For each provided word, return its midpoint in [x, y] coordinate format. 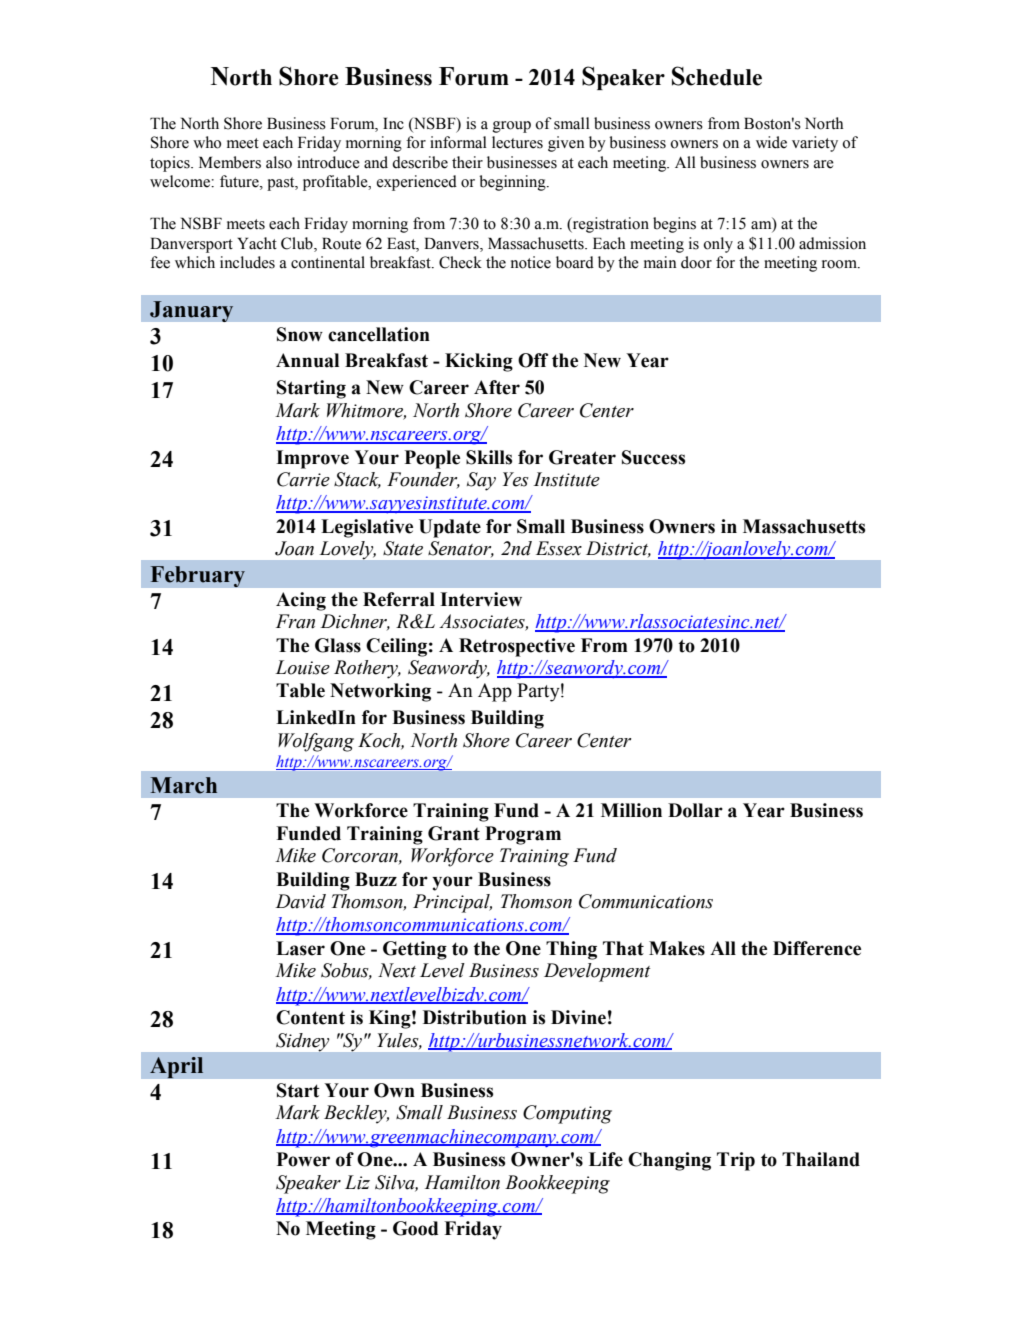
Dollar [695, 810]
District [618, 549]
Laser [300, 948]
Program [523, 835]
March [183, 785]
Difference [817, 948]
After [497, 387]
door [696, 262]
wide [771, 142]
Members [230, 162]
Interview [481, 599]
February [197, 576]
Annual [307, 360]
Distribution [475, 1017]
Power [303, 1159]
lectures [517, 142]
